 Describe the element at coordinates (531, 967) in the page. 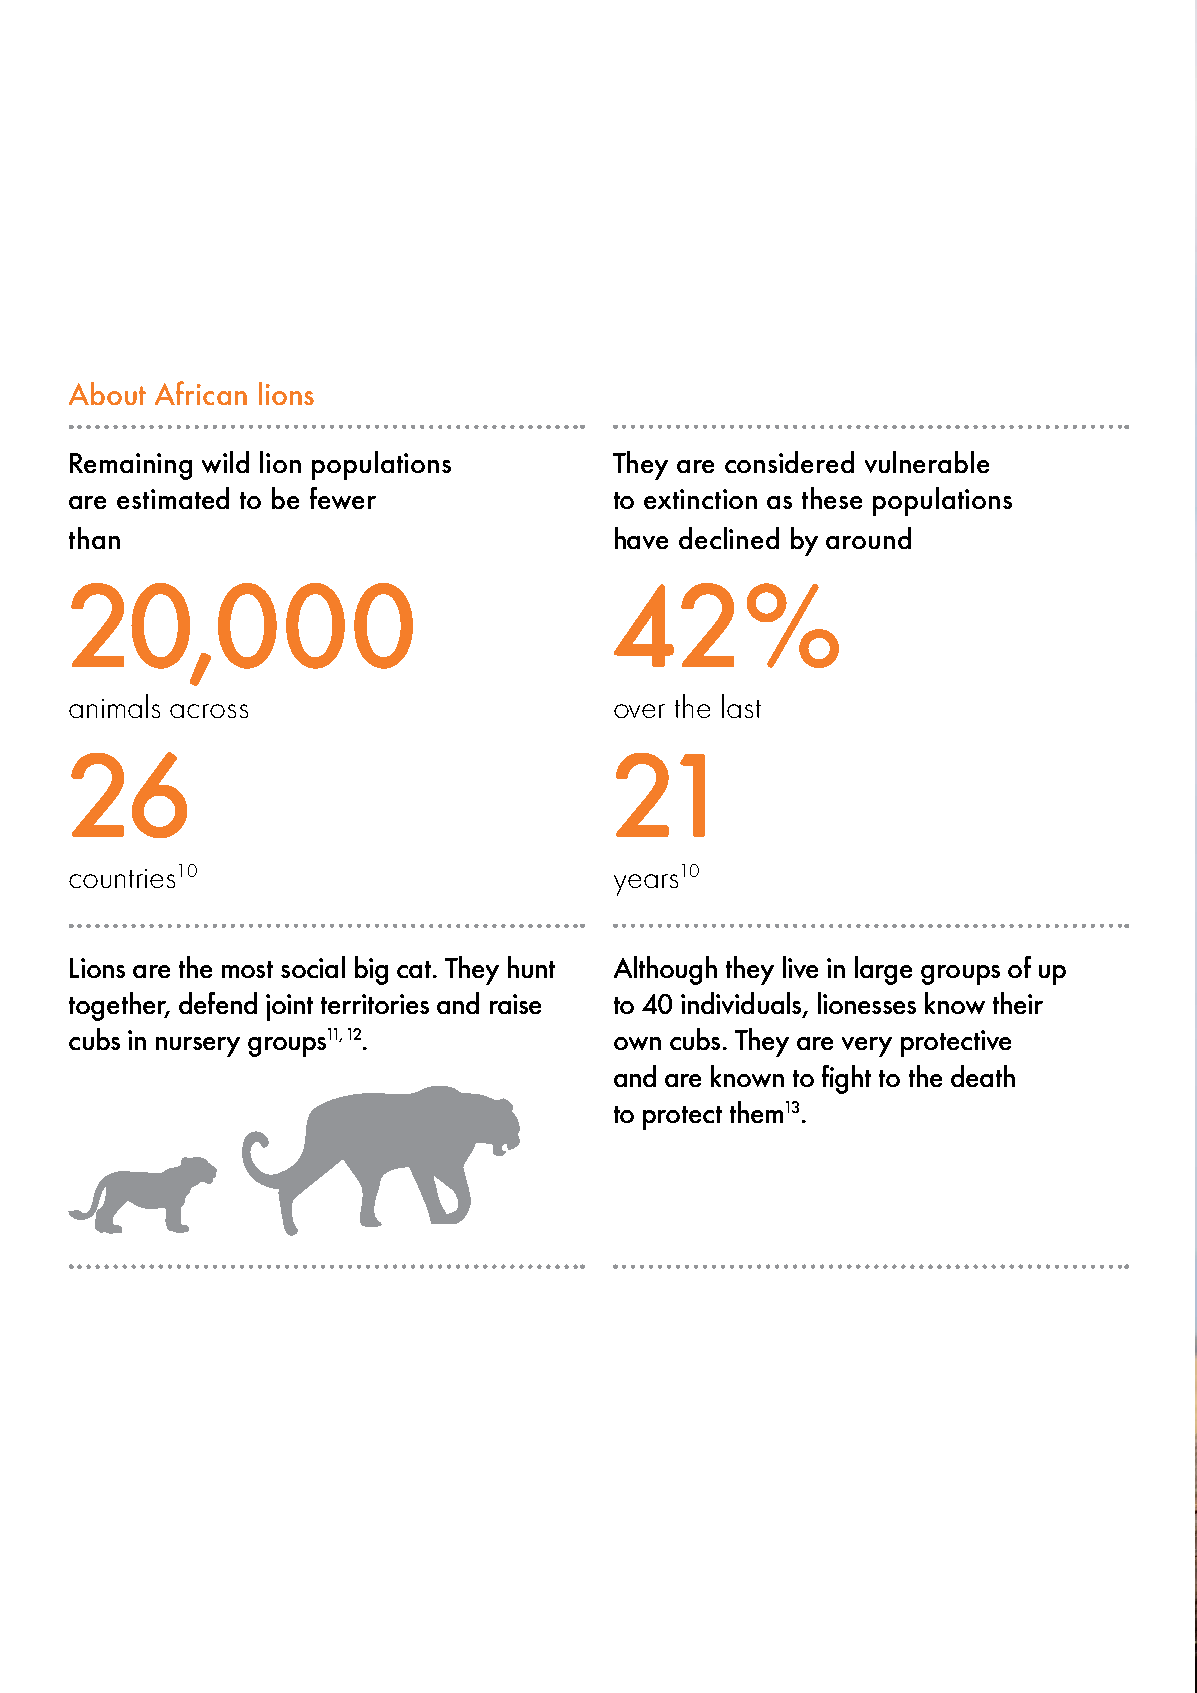

I see `hunt` at that location.
